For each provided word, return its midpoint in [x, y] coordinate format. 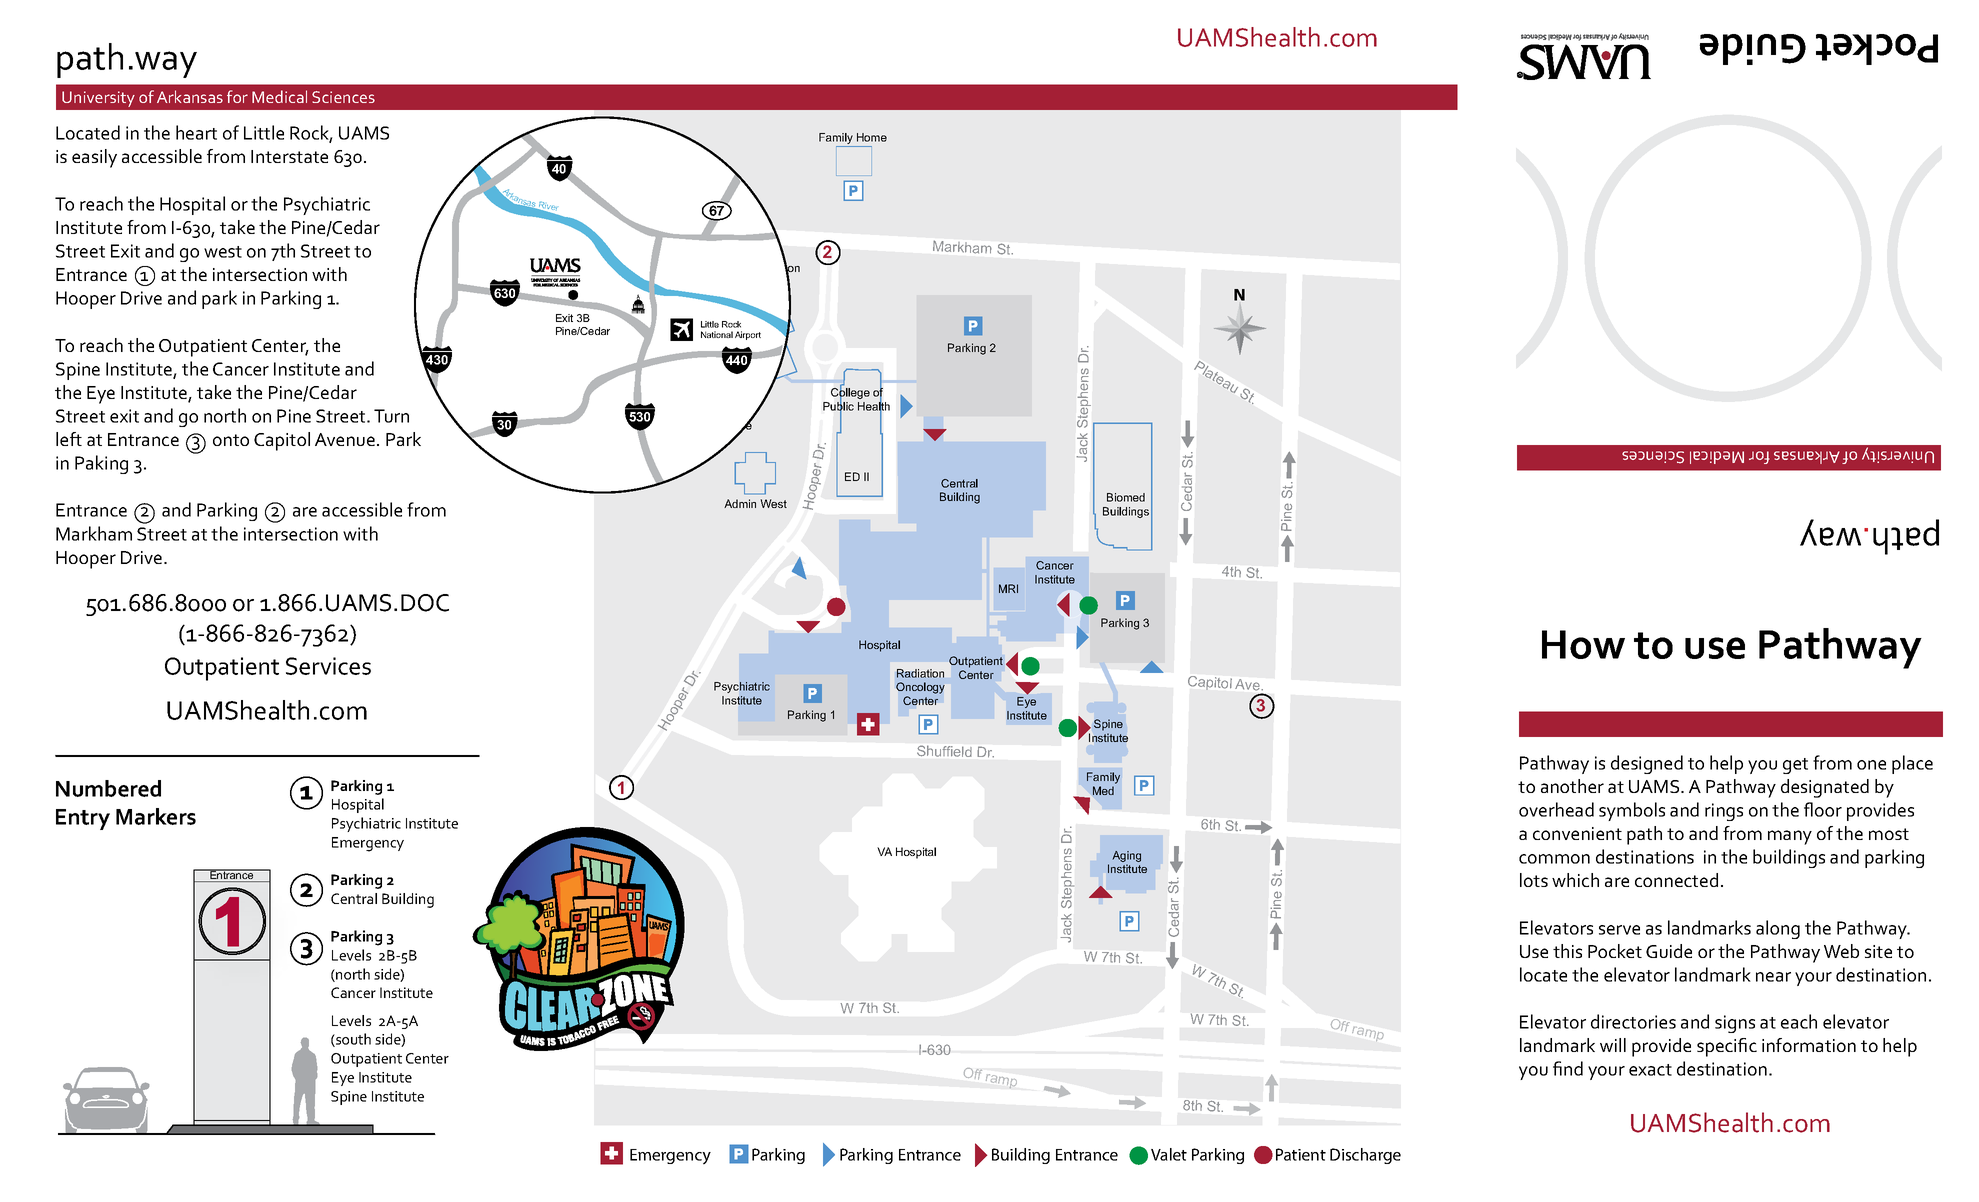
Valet [1169, 1154]
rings [1724, 812]
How [1583, 644]
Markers [156, 816]
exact [1650, 1070]
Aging [1126, 856]
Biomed [1126, 497]
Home [872, 137]
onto [231, 440]
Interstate [289, 156]
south [352, 1040]
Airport [748, 335]
